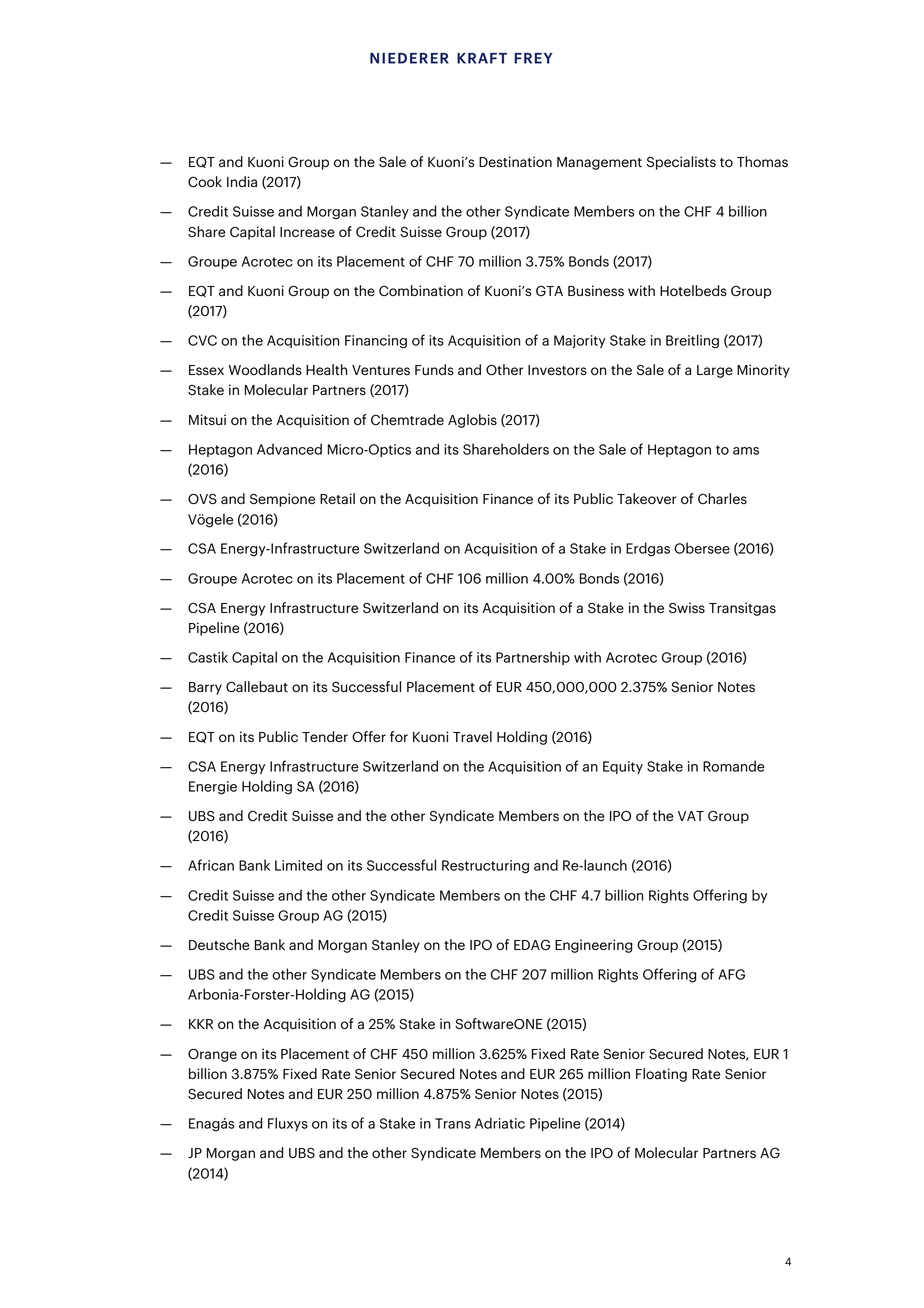 This screenshot has height=1308, width=924. What do you see at coordinates (691, 816) in the screenshot?
I see `VAT` at bounding box center [691, 816].
